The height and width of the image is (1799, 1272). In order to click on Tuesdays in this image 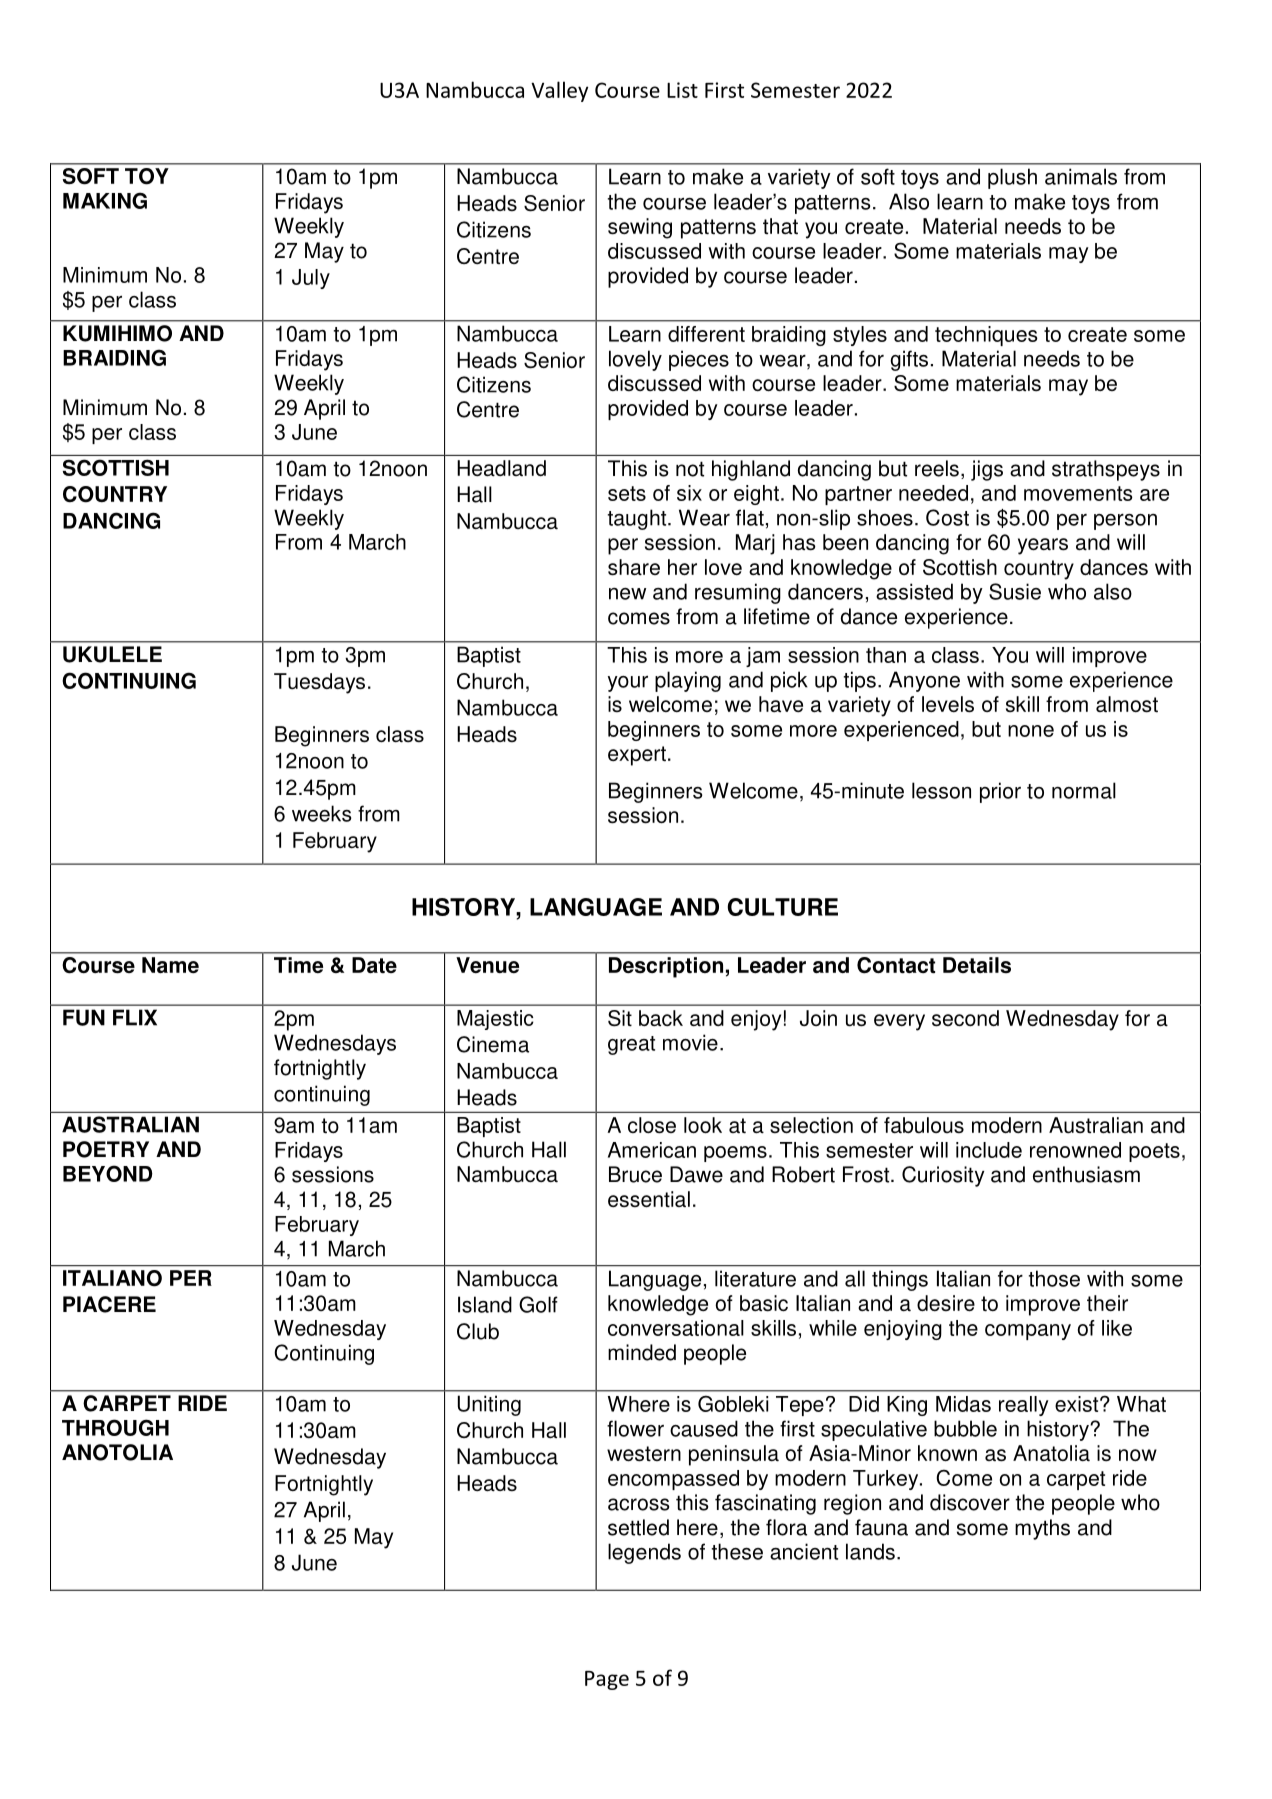, I will do `click(319, 683)`.
